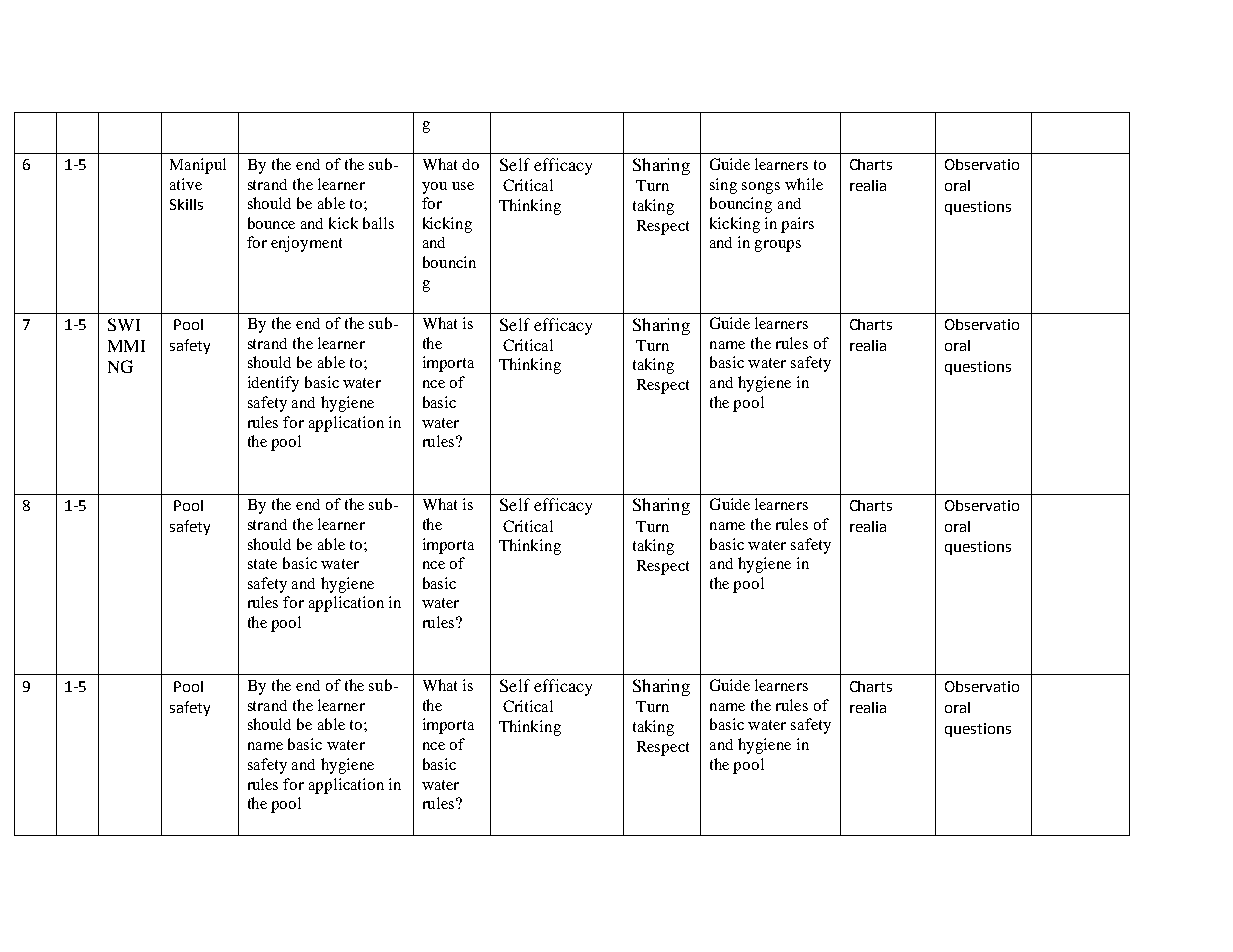 This document has height=952, width=1233. Describe the element at coordinates (723, 186) in the document. I see `sing` at that location.
